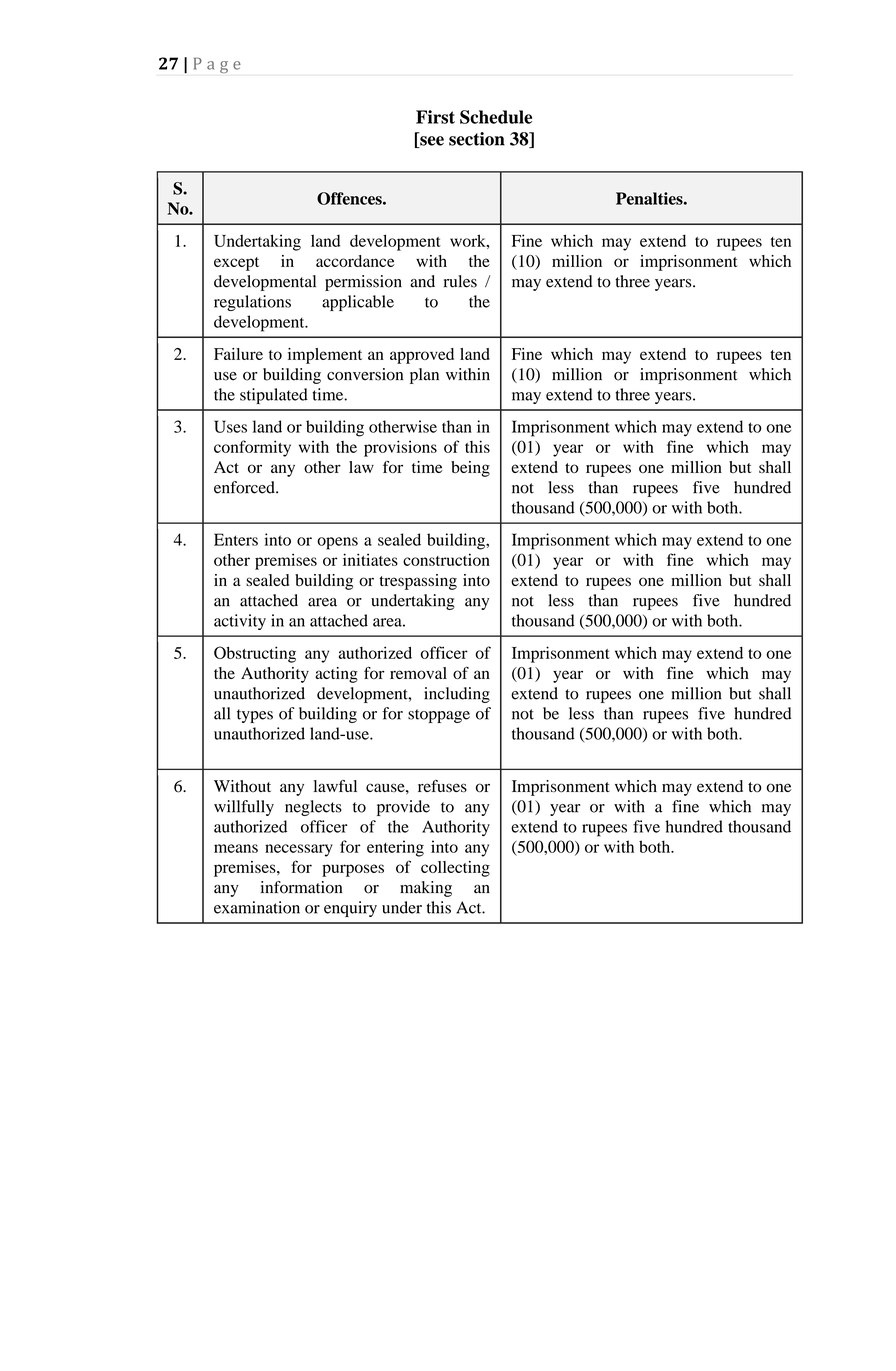  Describe the element at coordinates (460, 281) in the screenshot. I see `rules` at that location.
